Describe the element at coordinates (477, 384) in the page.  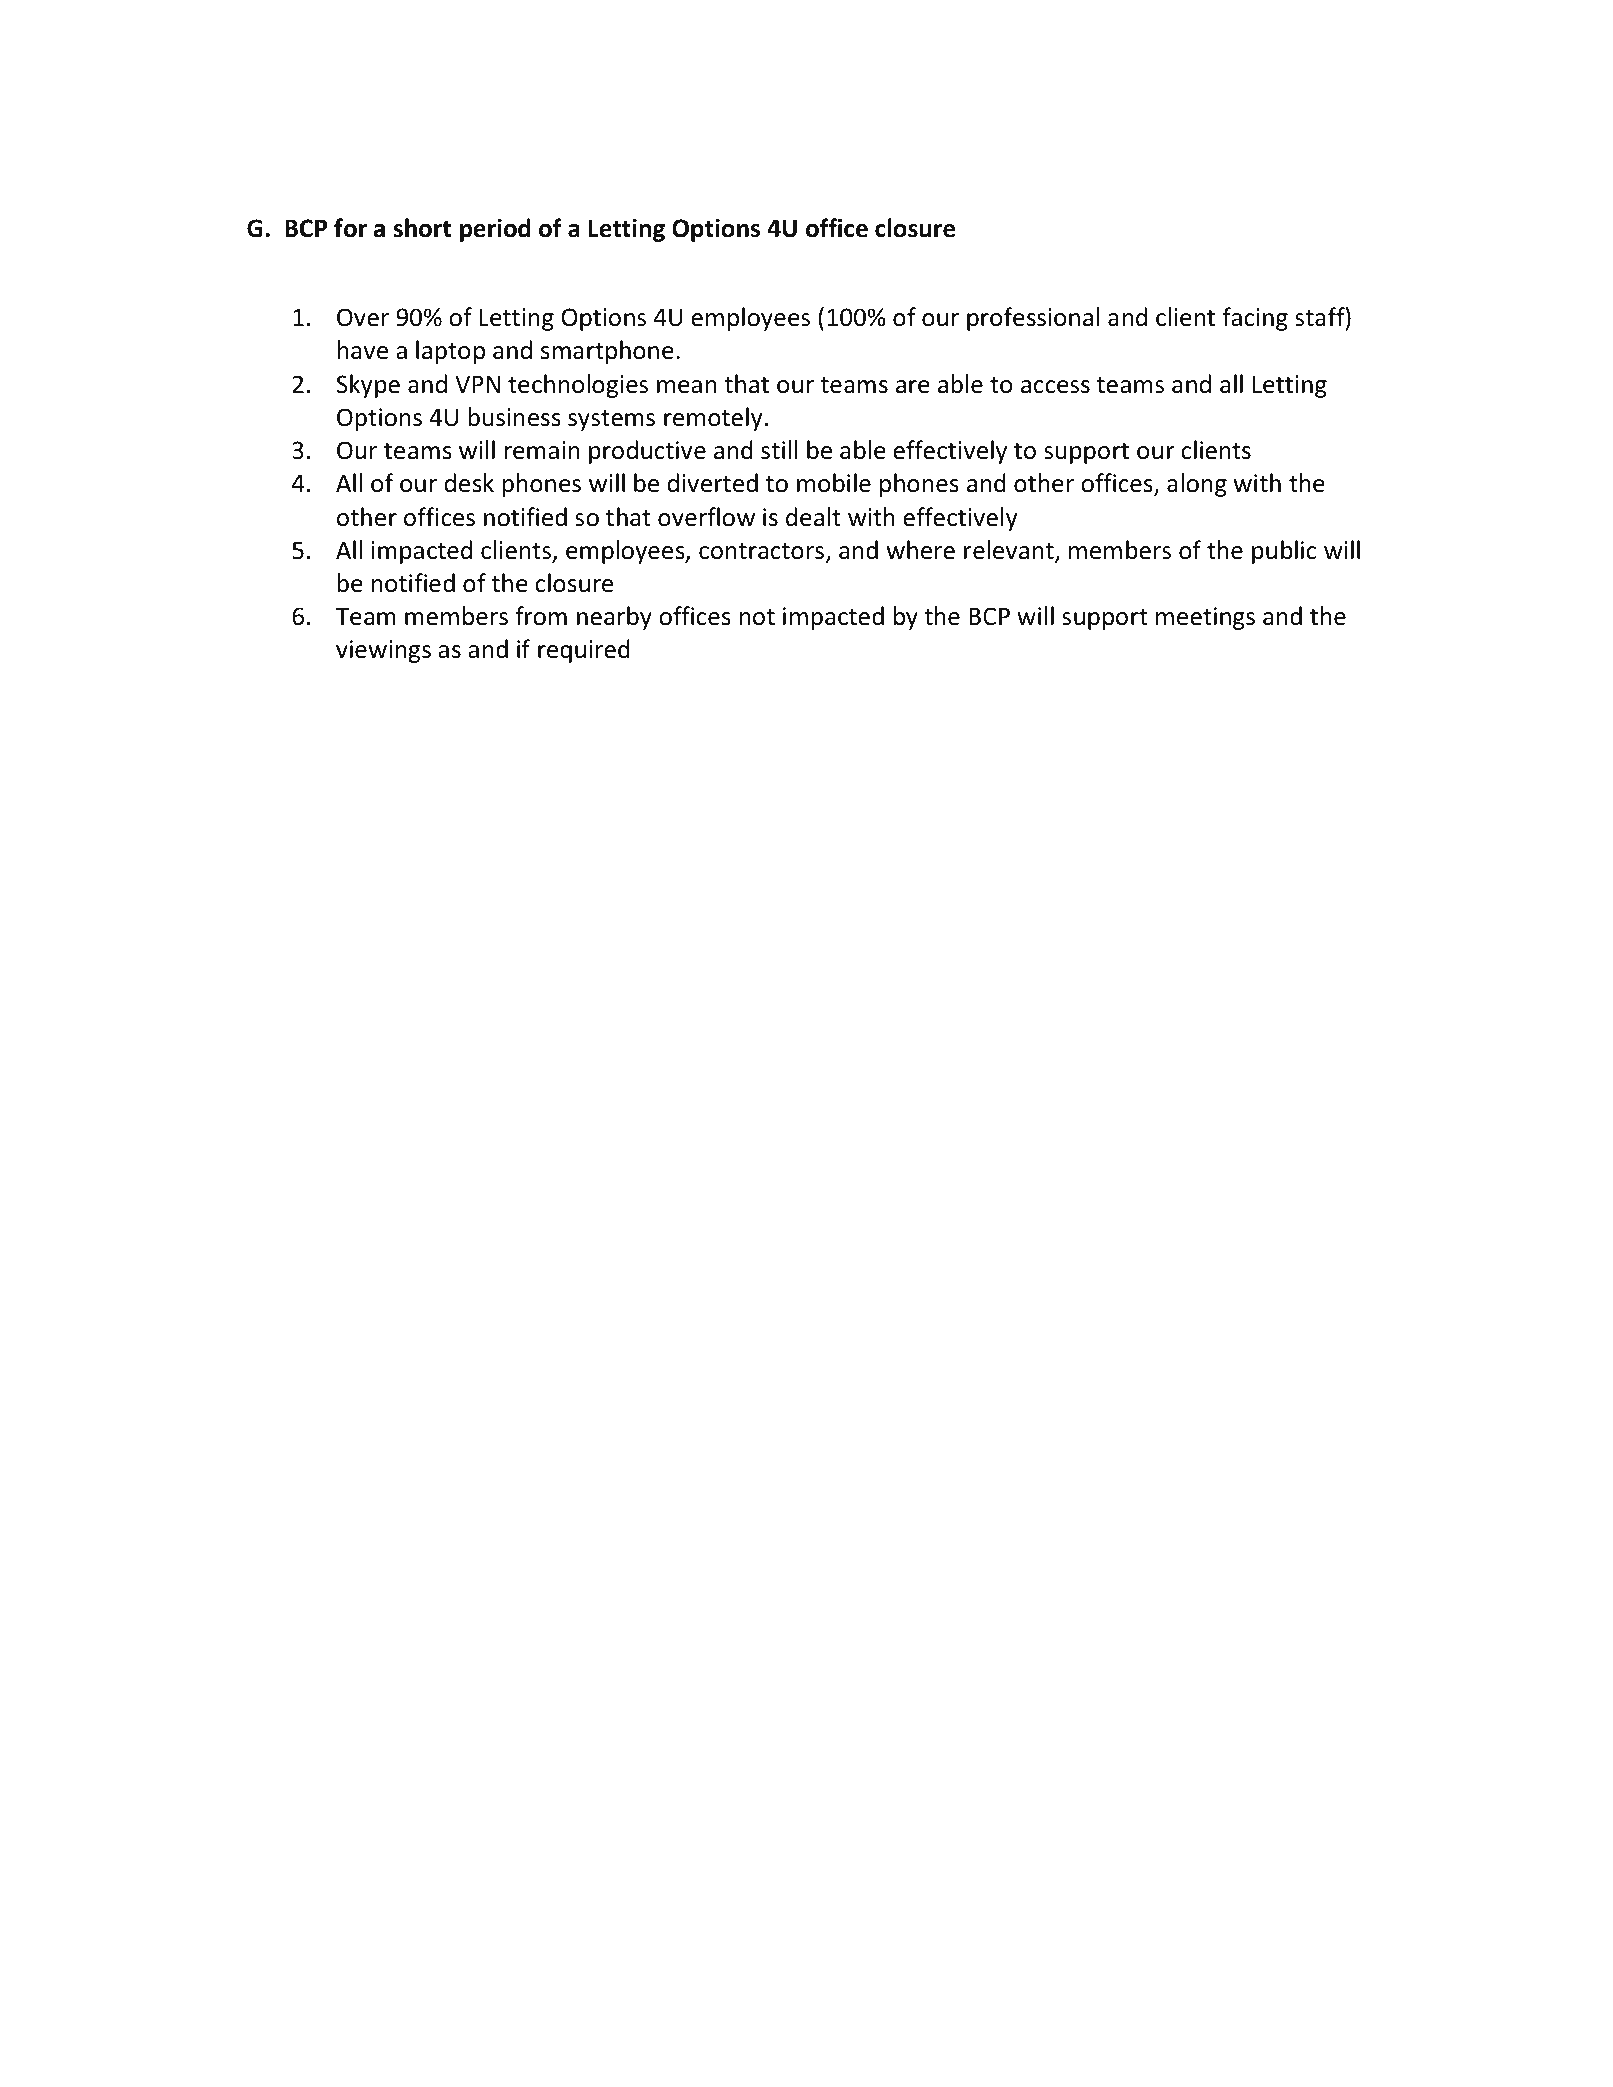
I see `VPN` at that location.
